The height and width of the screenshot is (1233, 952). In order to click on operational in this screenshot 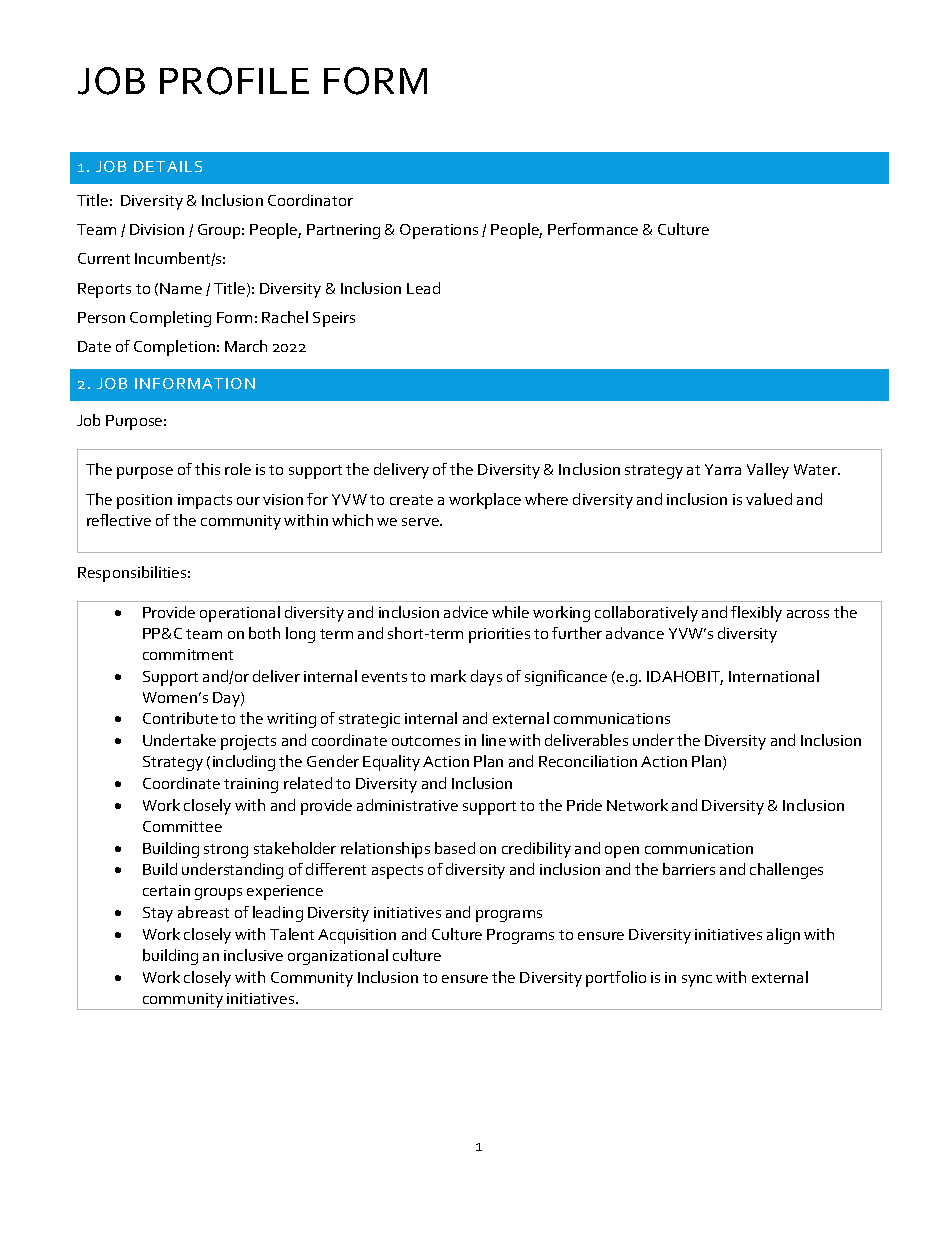, I will do `click(240, 614)`.
